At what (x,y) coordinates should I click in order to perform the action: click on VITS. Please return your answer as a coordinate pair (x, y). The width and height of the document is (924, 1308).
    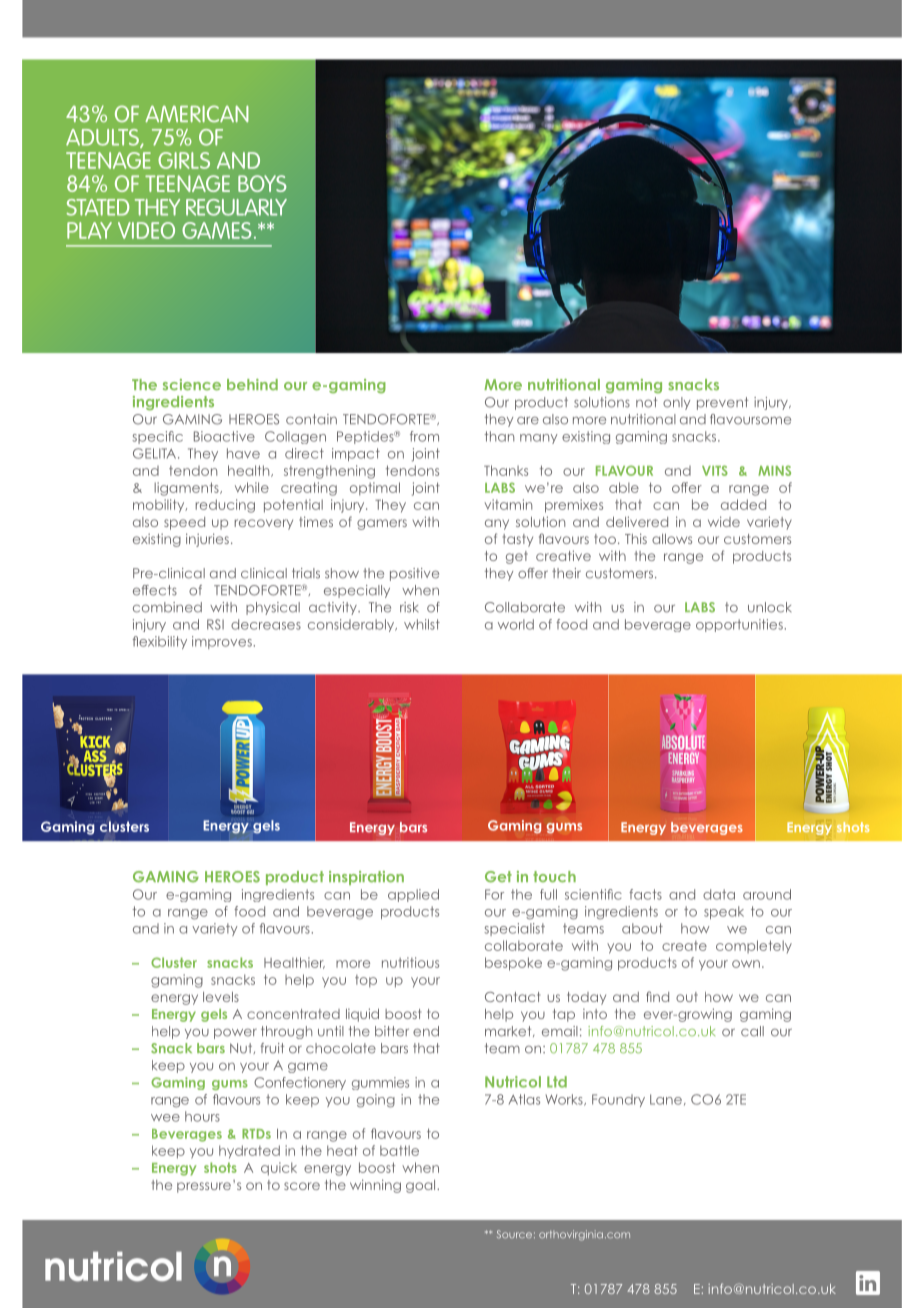
    Looking at the image, I should click on (715, 470).
